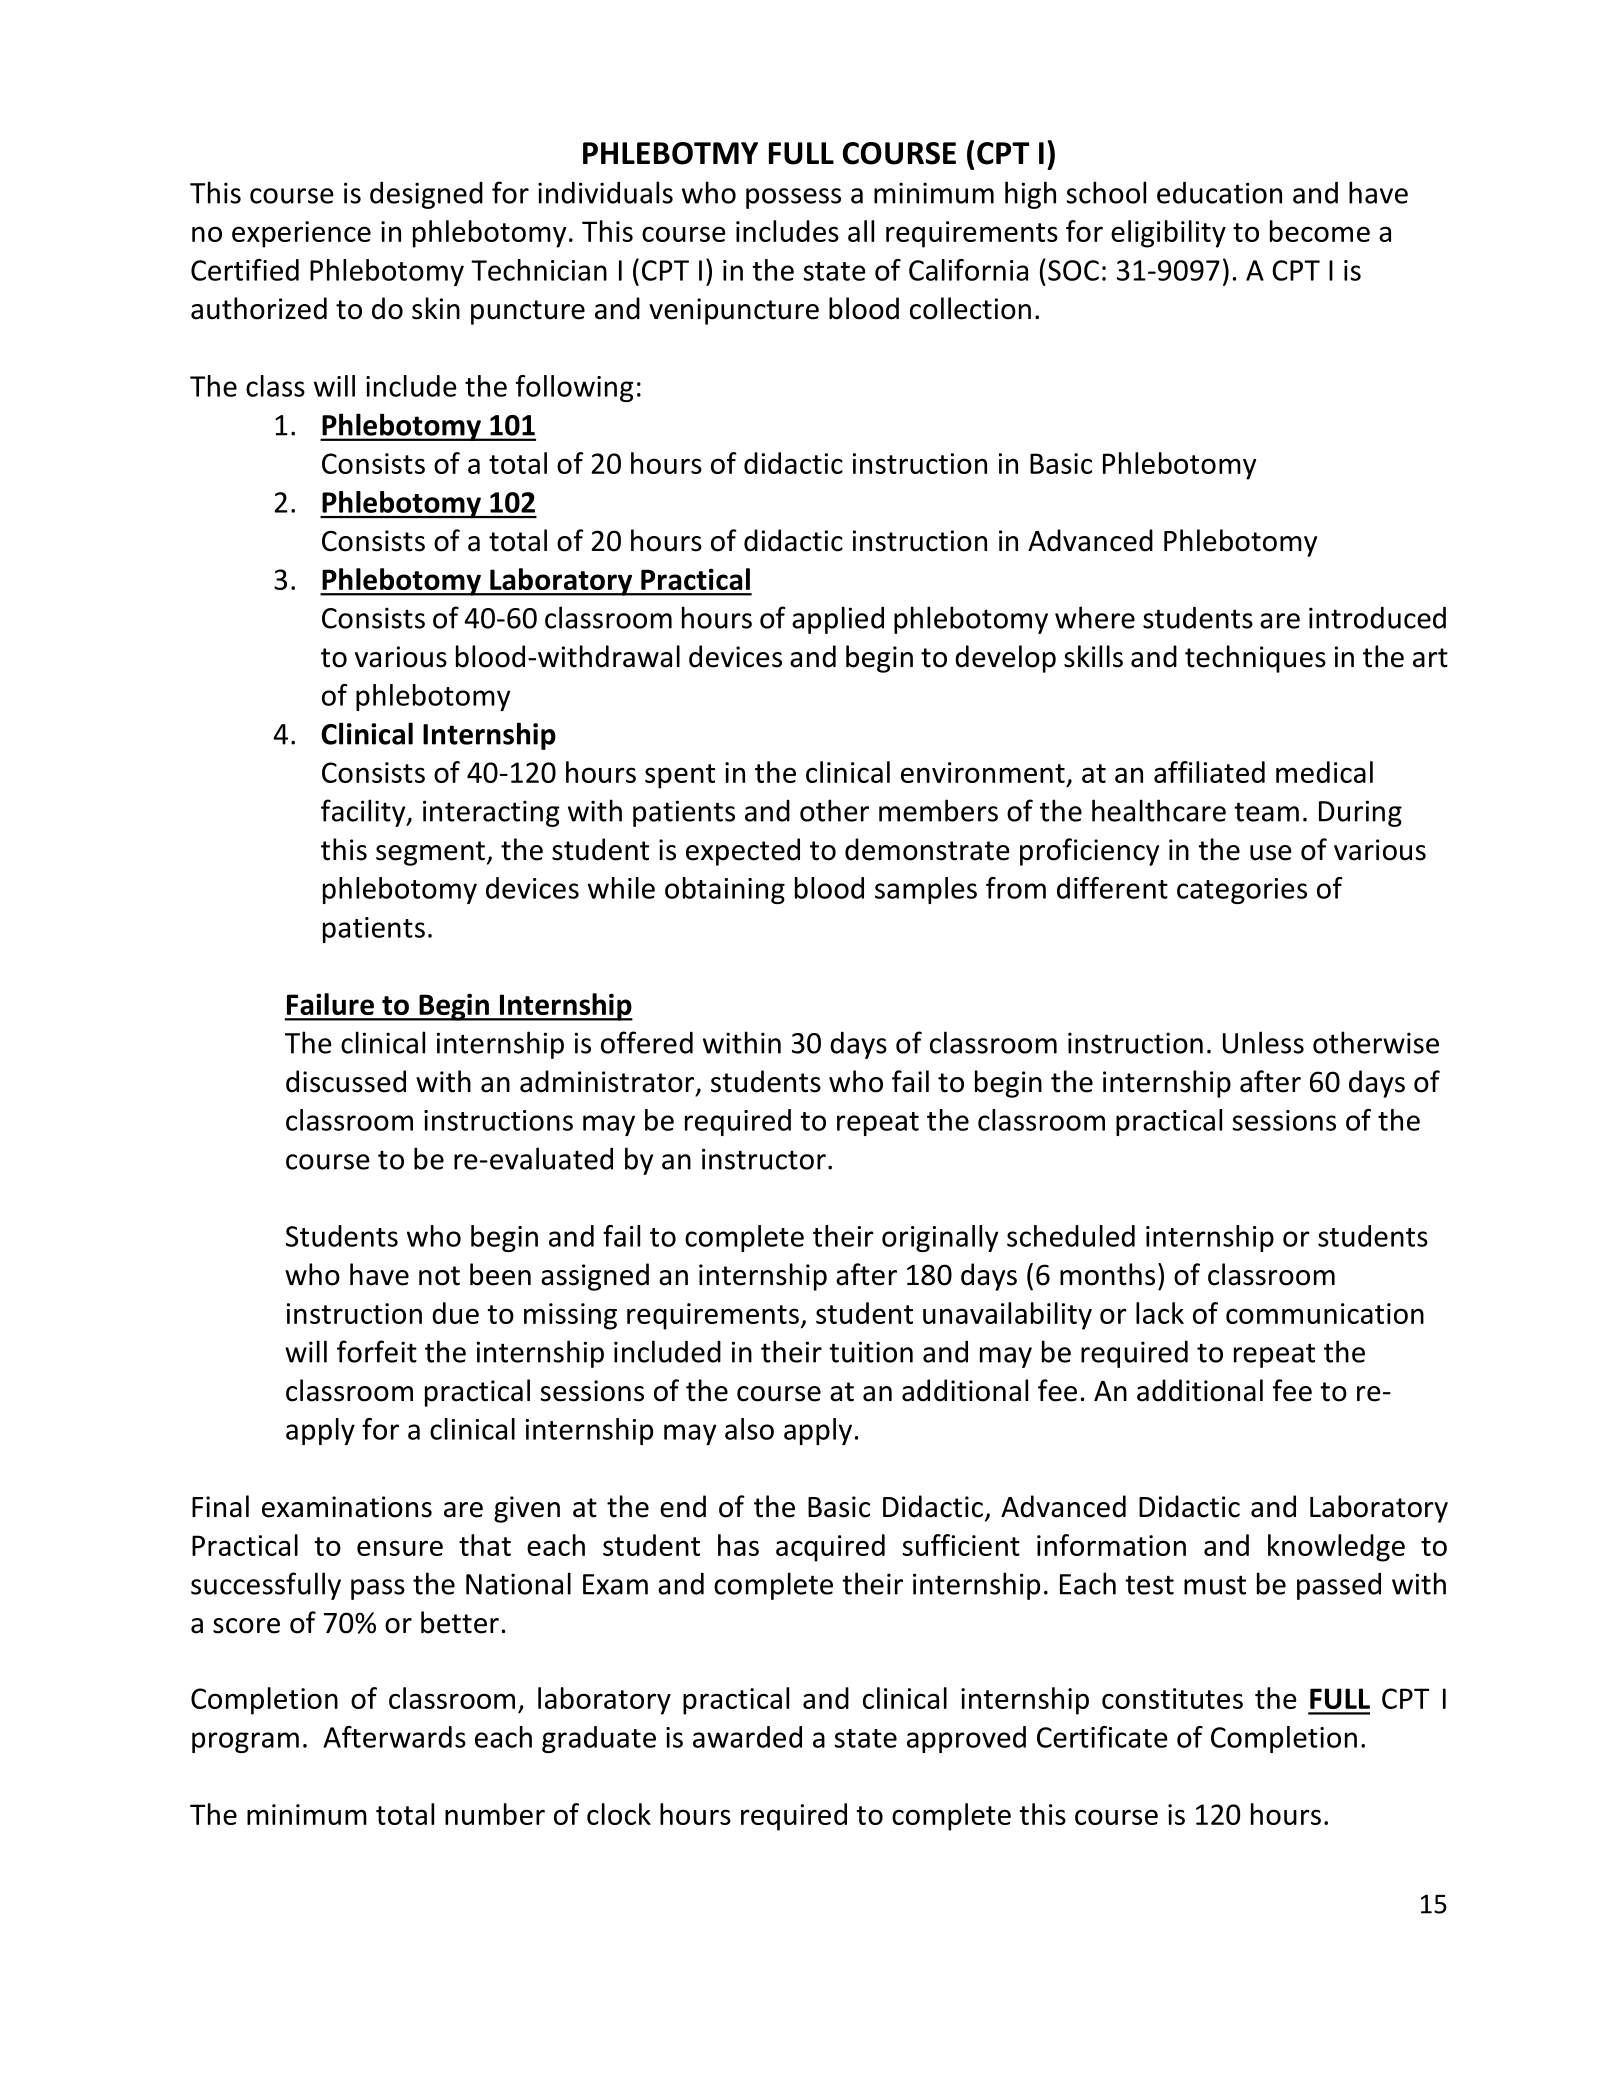 Image resolution: width=1614 pixels, height=2089 pixels. Describe the element at coordinates (439, 1276) in the document. I see `not` at that location.
